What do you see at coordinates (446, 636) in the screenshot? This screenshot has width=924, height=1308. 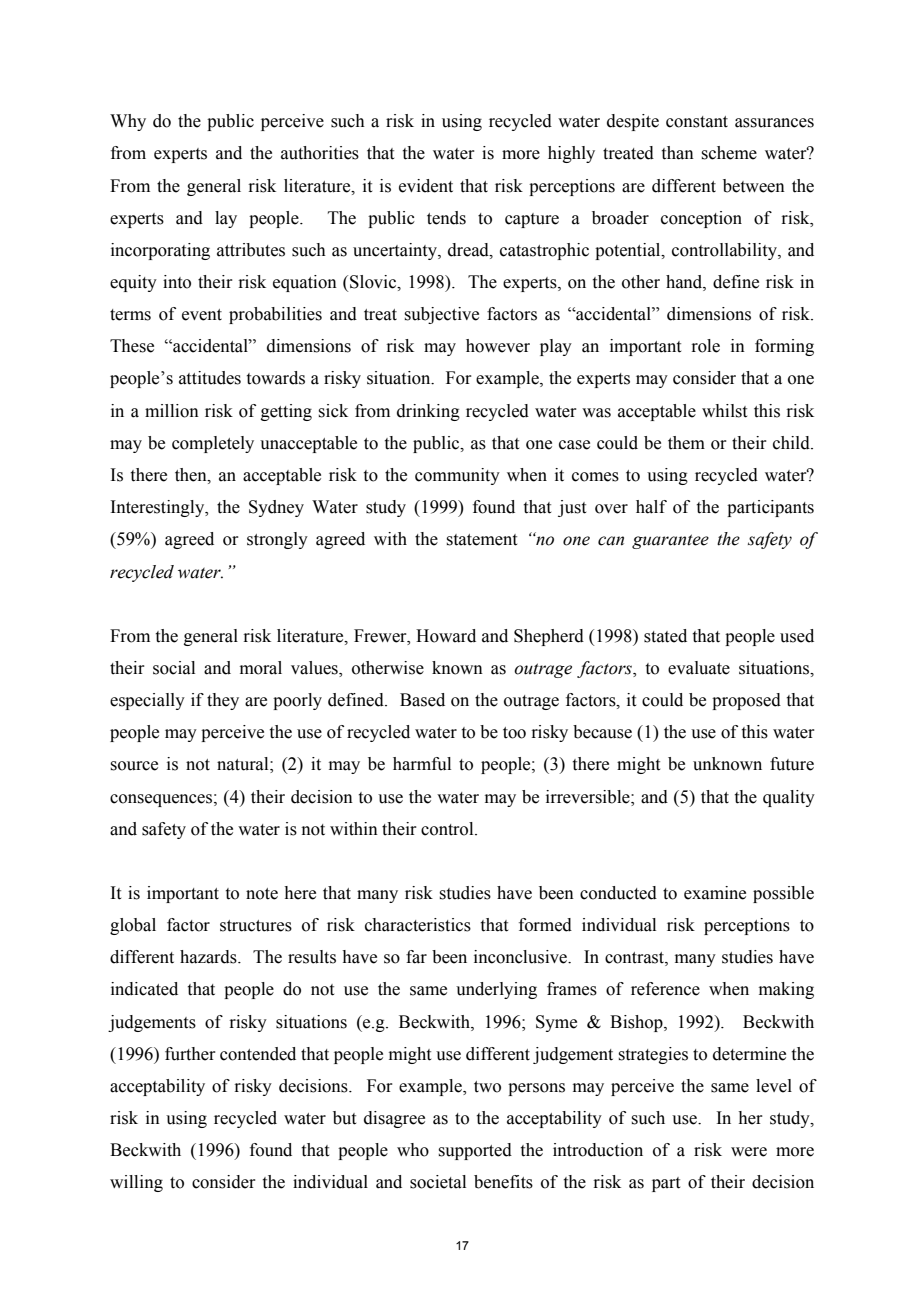 I see `Howard` at bounding box center [446, 636].
